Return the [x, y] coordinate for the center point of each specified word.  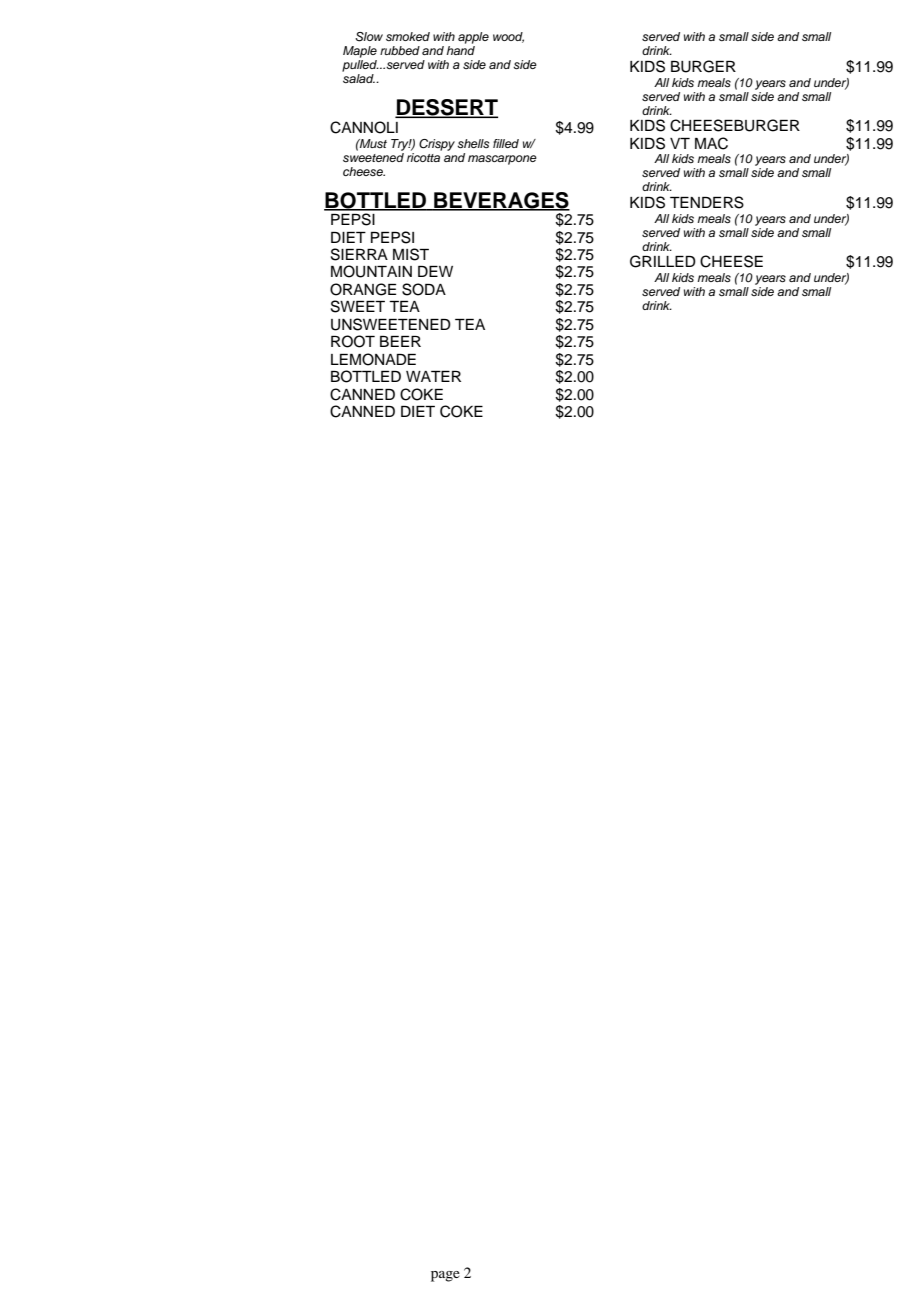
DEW [435, 271]
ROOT [353, 341]
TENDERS [707, 202]
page [445, 1276]
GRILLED [663, 261]
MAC [711, 143]
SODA [424, 289]
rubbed [400, 50]
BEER [400, 341]
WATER [433, 376]
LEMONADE [373, 359]
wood [508, 37]
